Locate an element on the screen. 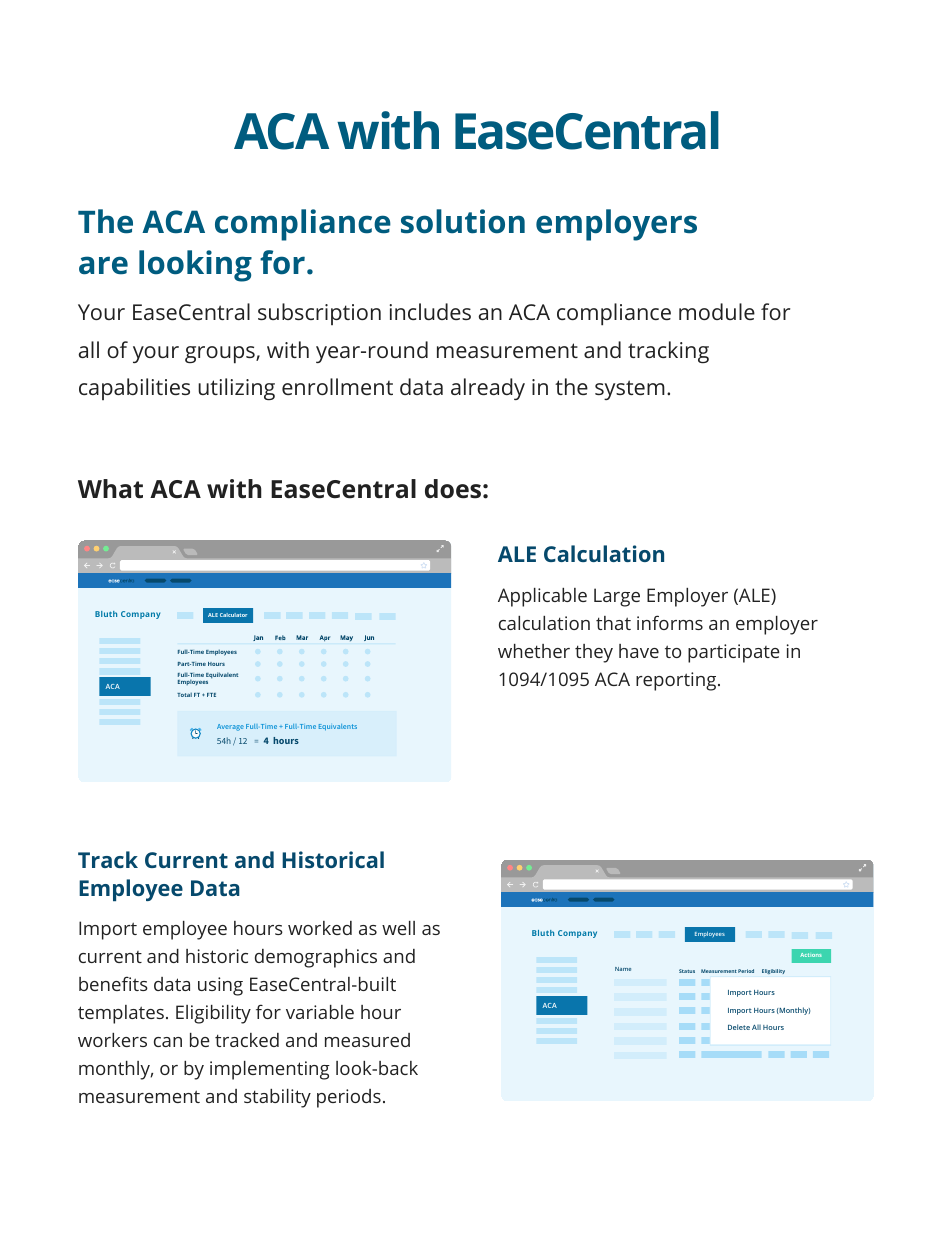 This screenshot has width=952, height=1233. module is located at coordinates (717, 311).
